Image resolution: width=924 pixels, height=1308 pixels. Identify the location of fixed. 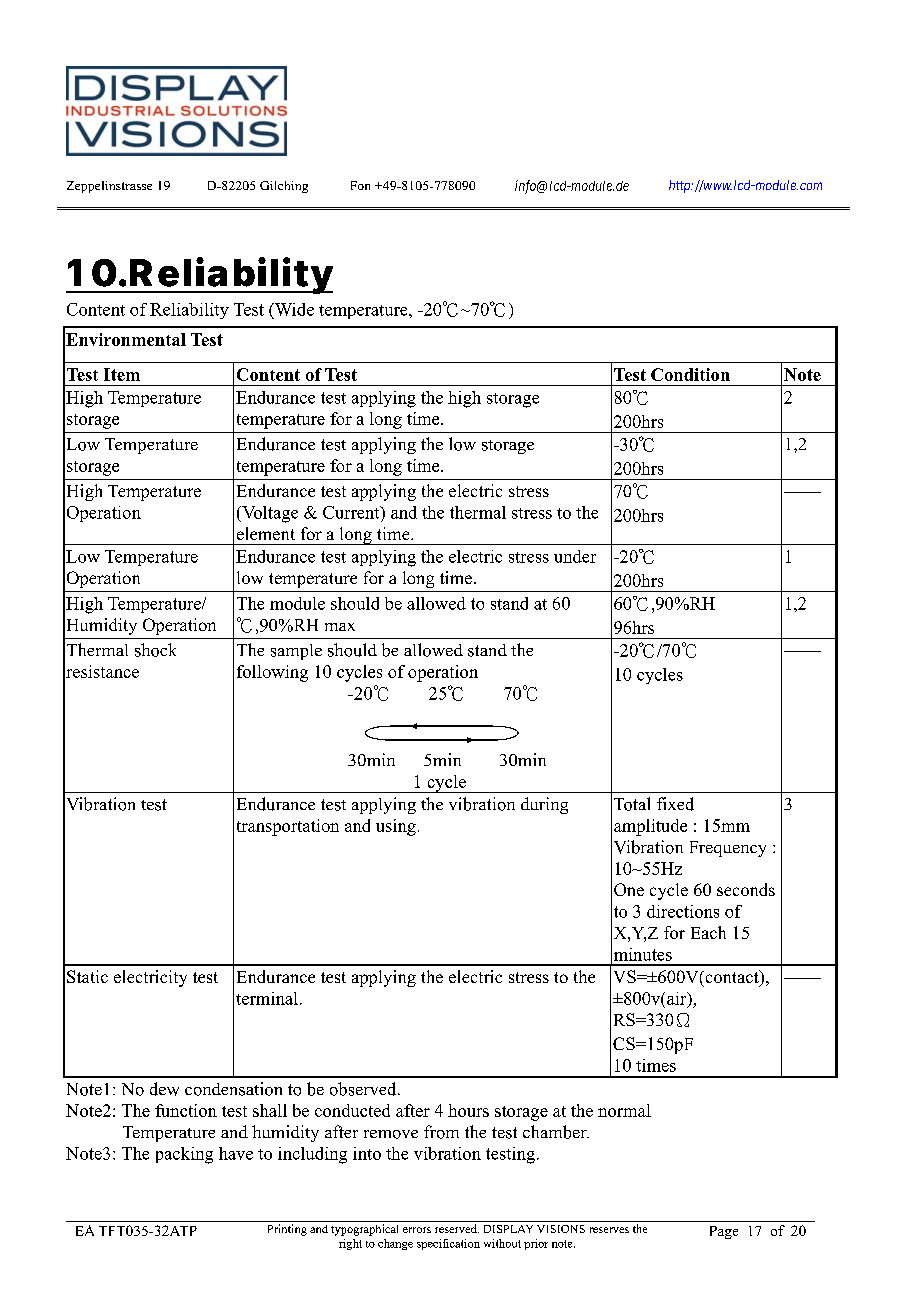
(675, 804).
